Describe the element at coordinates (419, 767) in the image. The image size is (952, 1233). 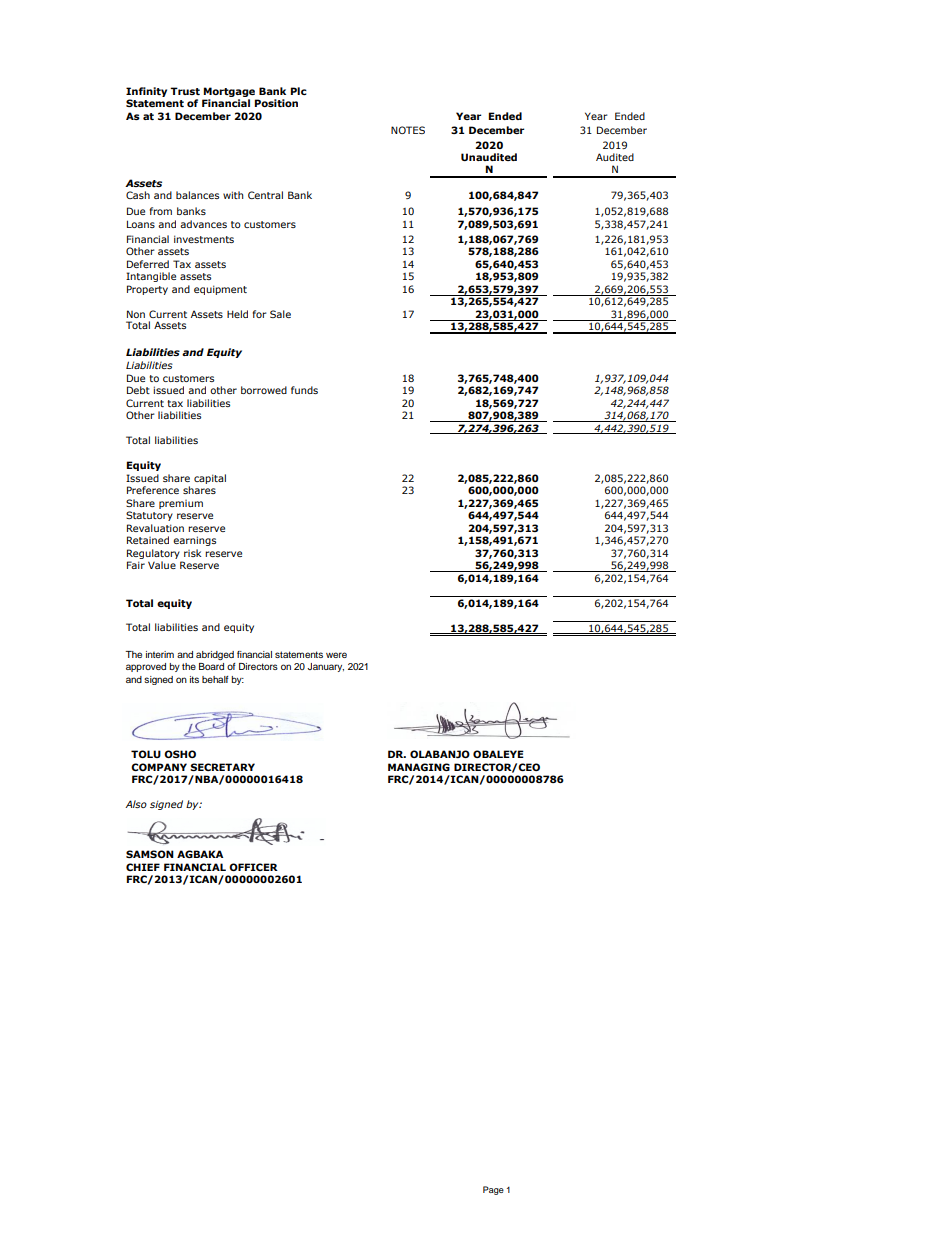
I see `MANAGING` at that location.
